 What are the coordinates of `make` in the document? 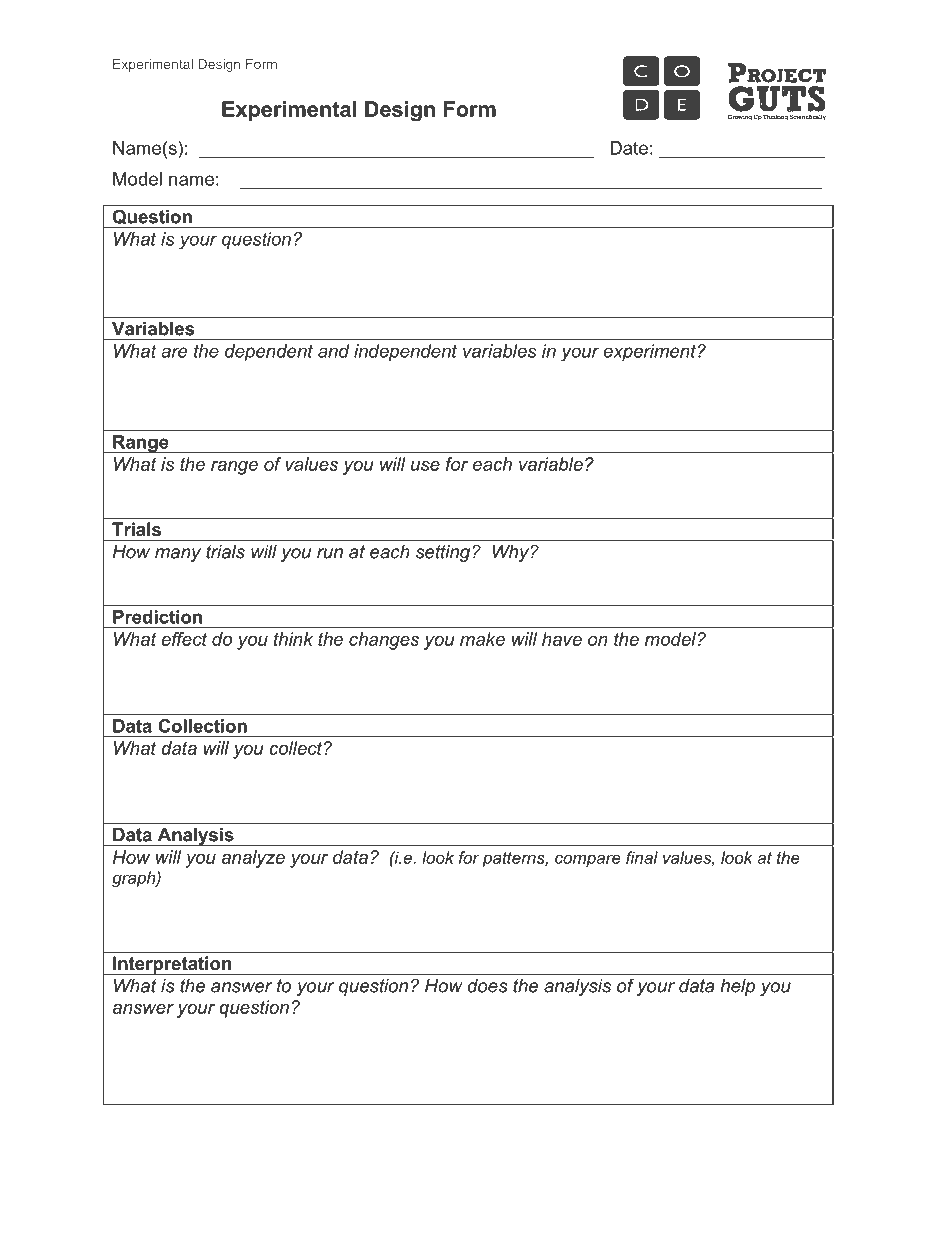 It's located at (482, 639).
